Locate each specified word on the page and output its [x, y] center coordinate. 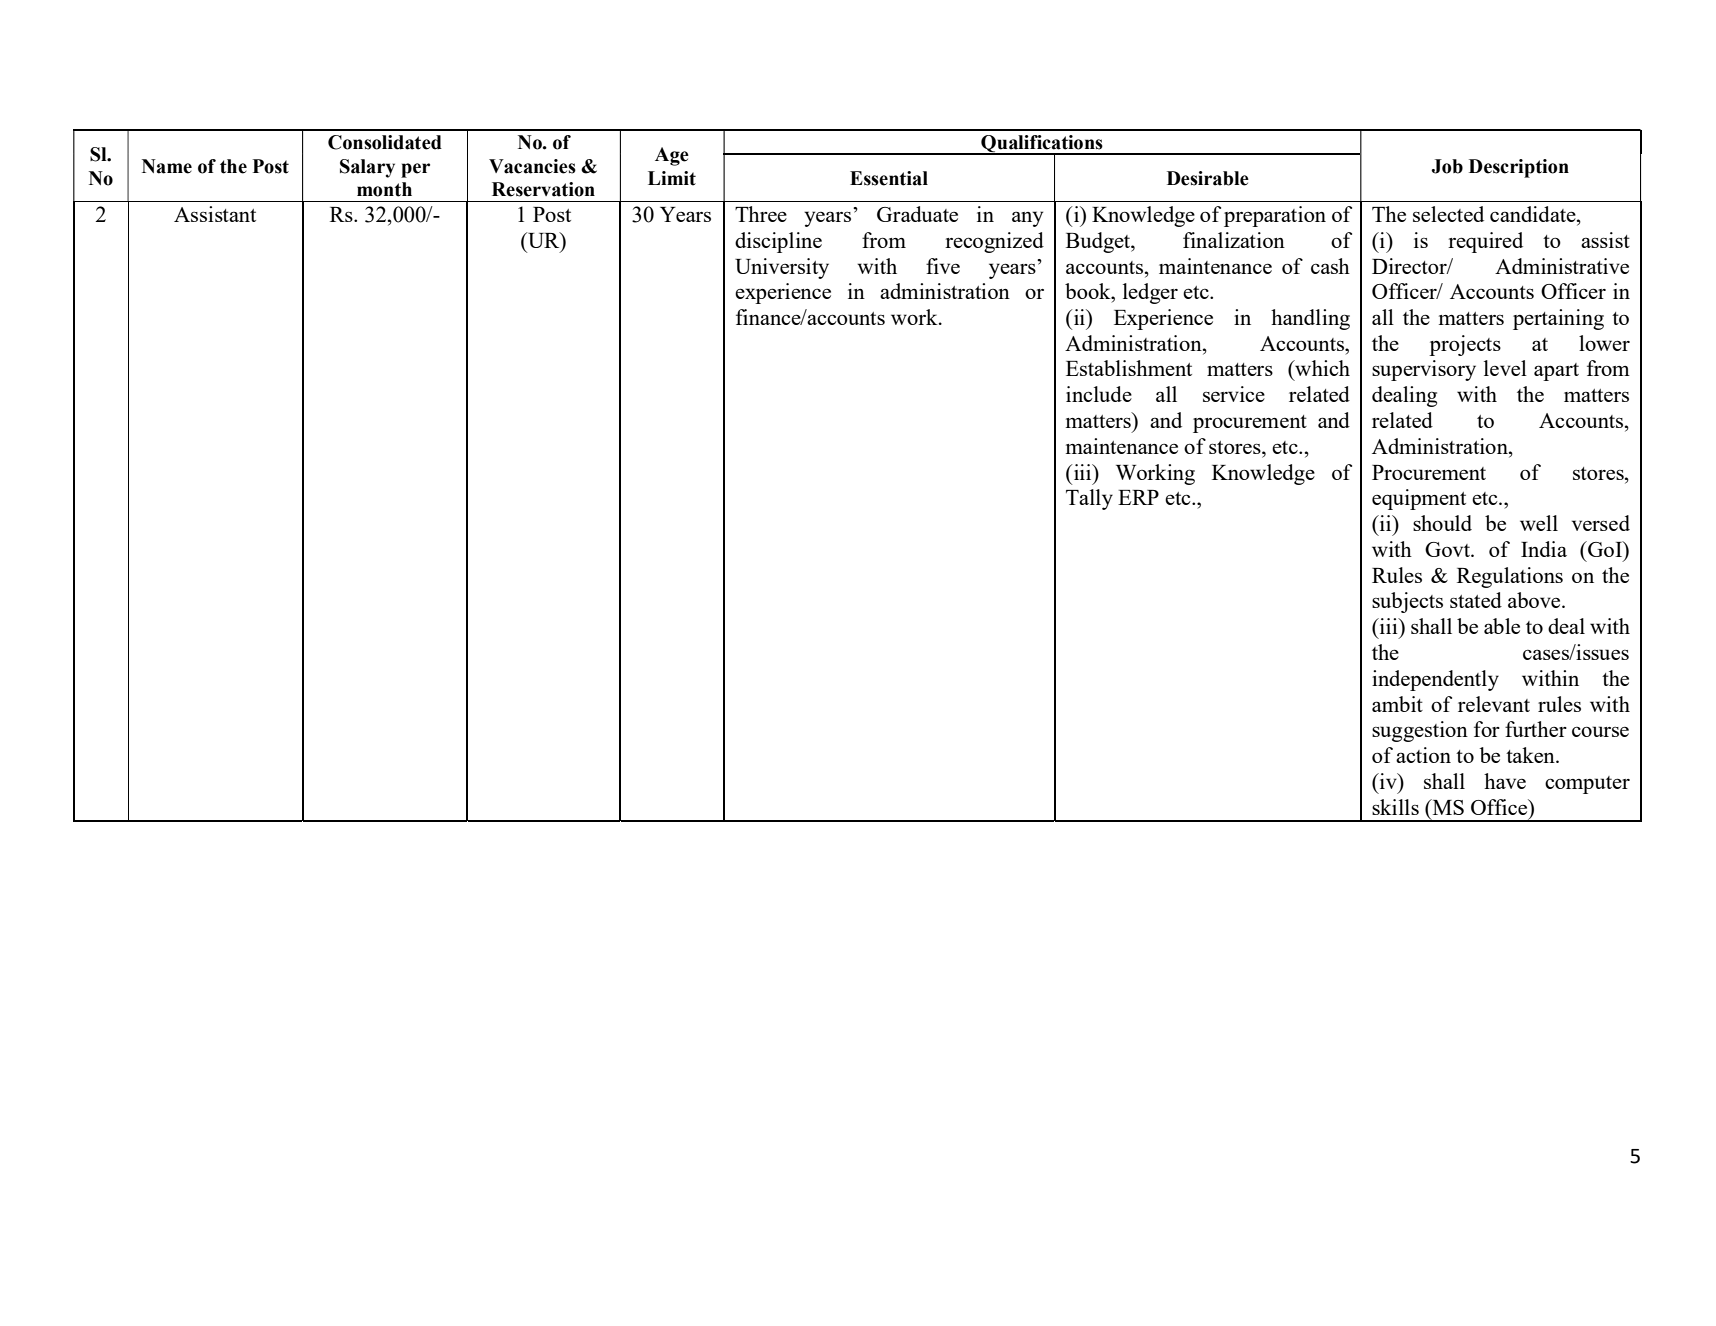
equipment [1419, 499]
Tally [1089, 499]
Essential [889, 178]
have [1505, 781]
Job [1447, 166]
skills [1395, 807]
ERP [1138, 497]
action [1423, 755]
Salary [367, 168]
